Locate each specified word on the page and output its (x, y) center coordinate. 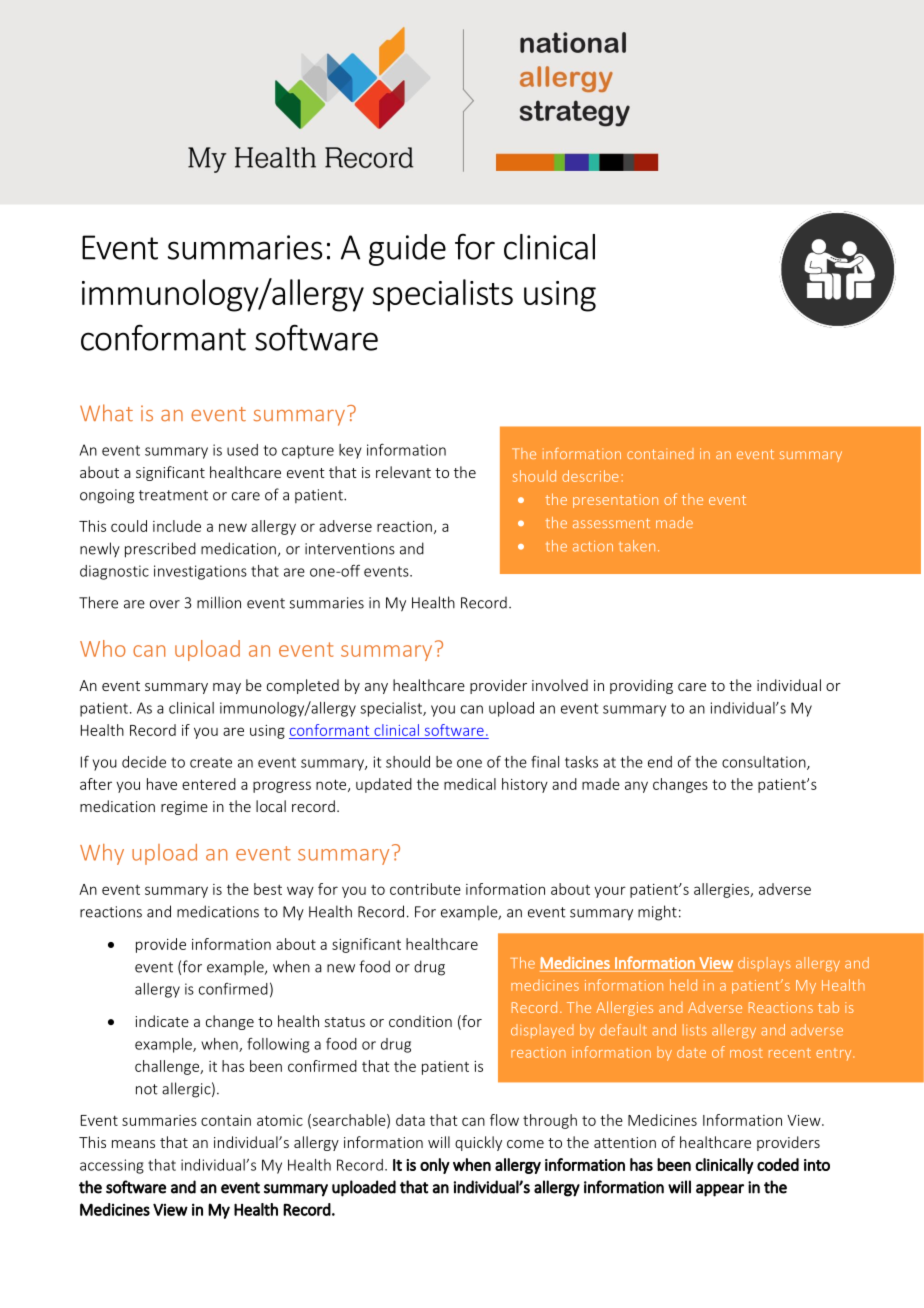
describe (590, 476)
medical (470, 784)
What (106, 413)
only (435, 1166)
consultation (765, 763)
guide (407, 250)
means (133, 1144)
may (227, 688)
